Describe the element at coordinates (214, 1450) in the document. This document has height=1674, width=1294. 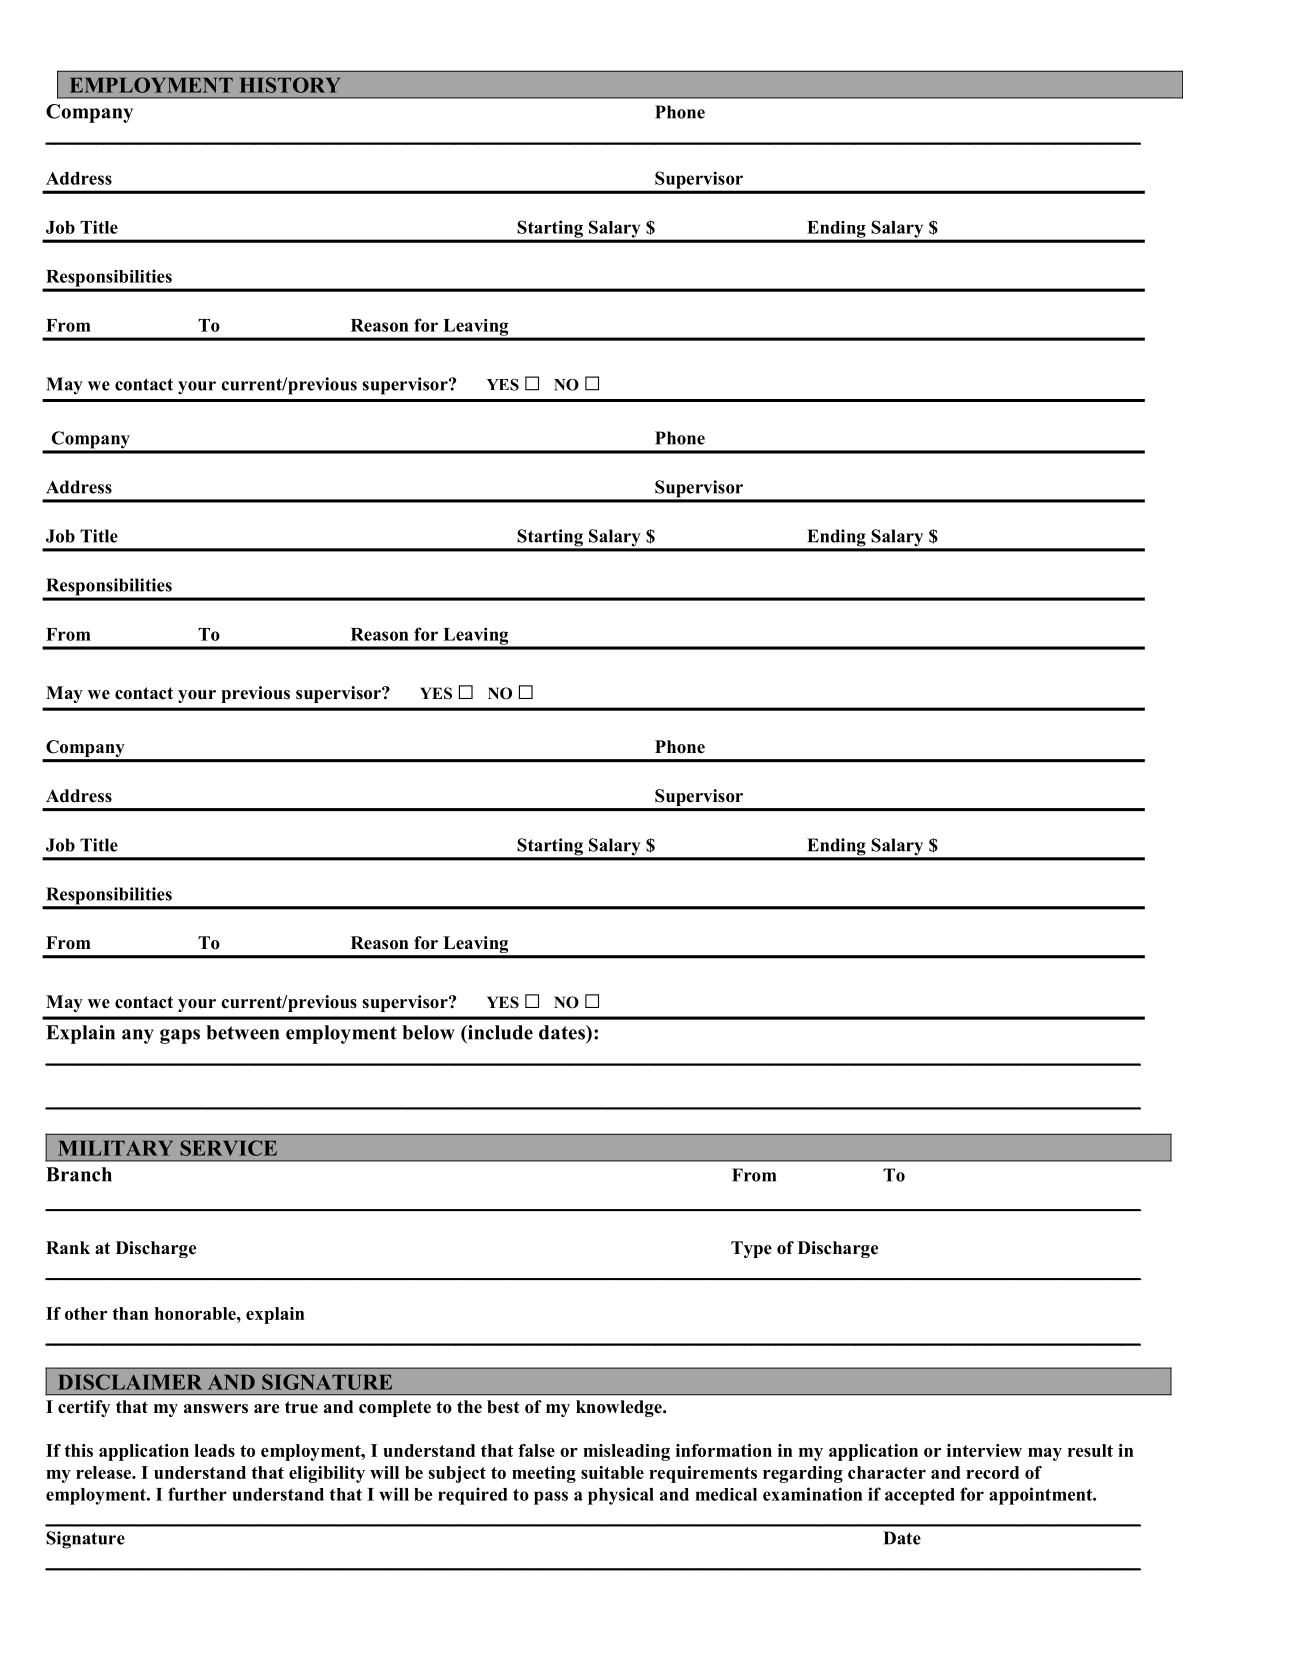
I see `leads` at that location.
